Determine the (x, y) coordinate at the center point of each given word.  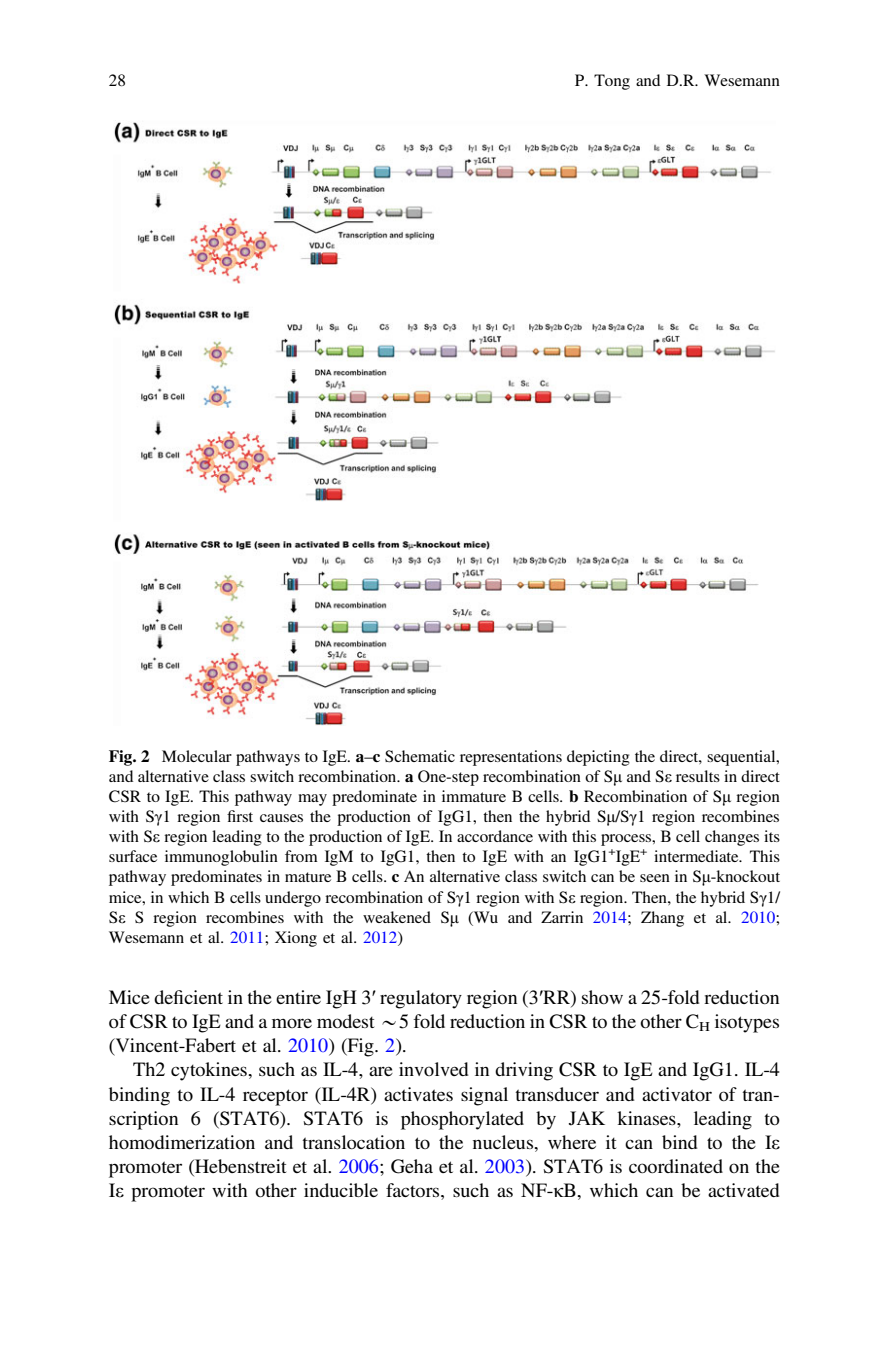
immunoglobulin (221, 858)
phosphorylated (462, 1120)
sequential (742, 758)
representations (511, 758)
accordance (495, 836)
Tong (612, 82)
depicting (598, 758)
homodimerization (182, 1142)
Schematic (420, 756)
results (698, 776)
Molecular (197, 756)
